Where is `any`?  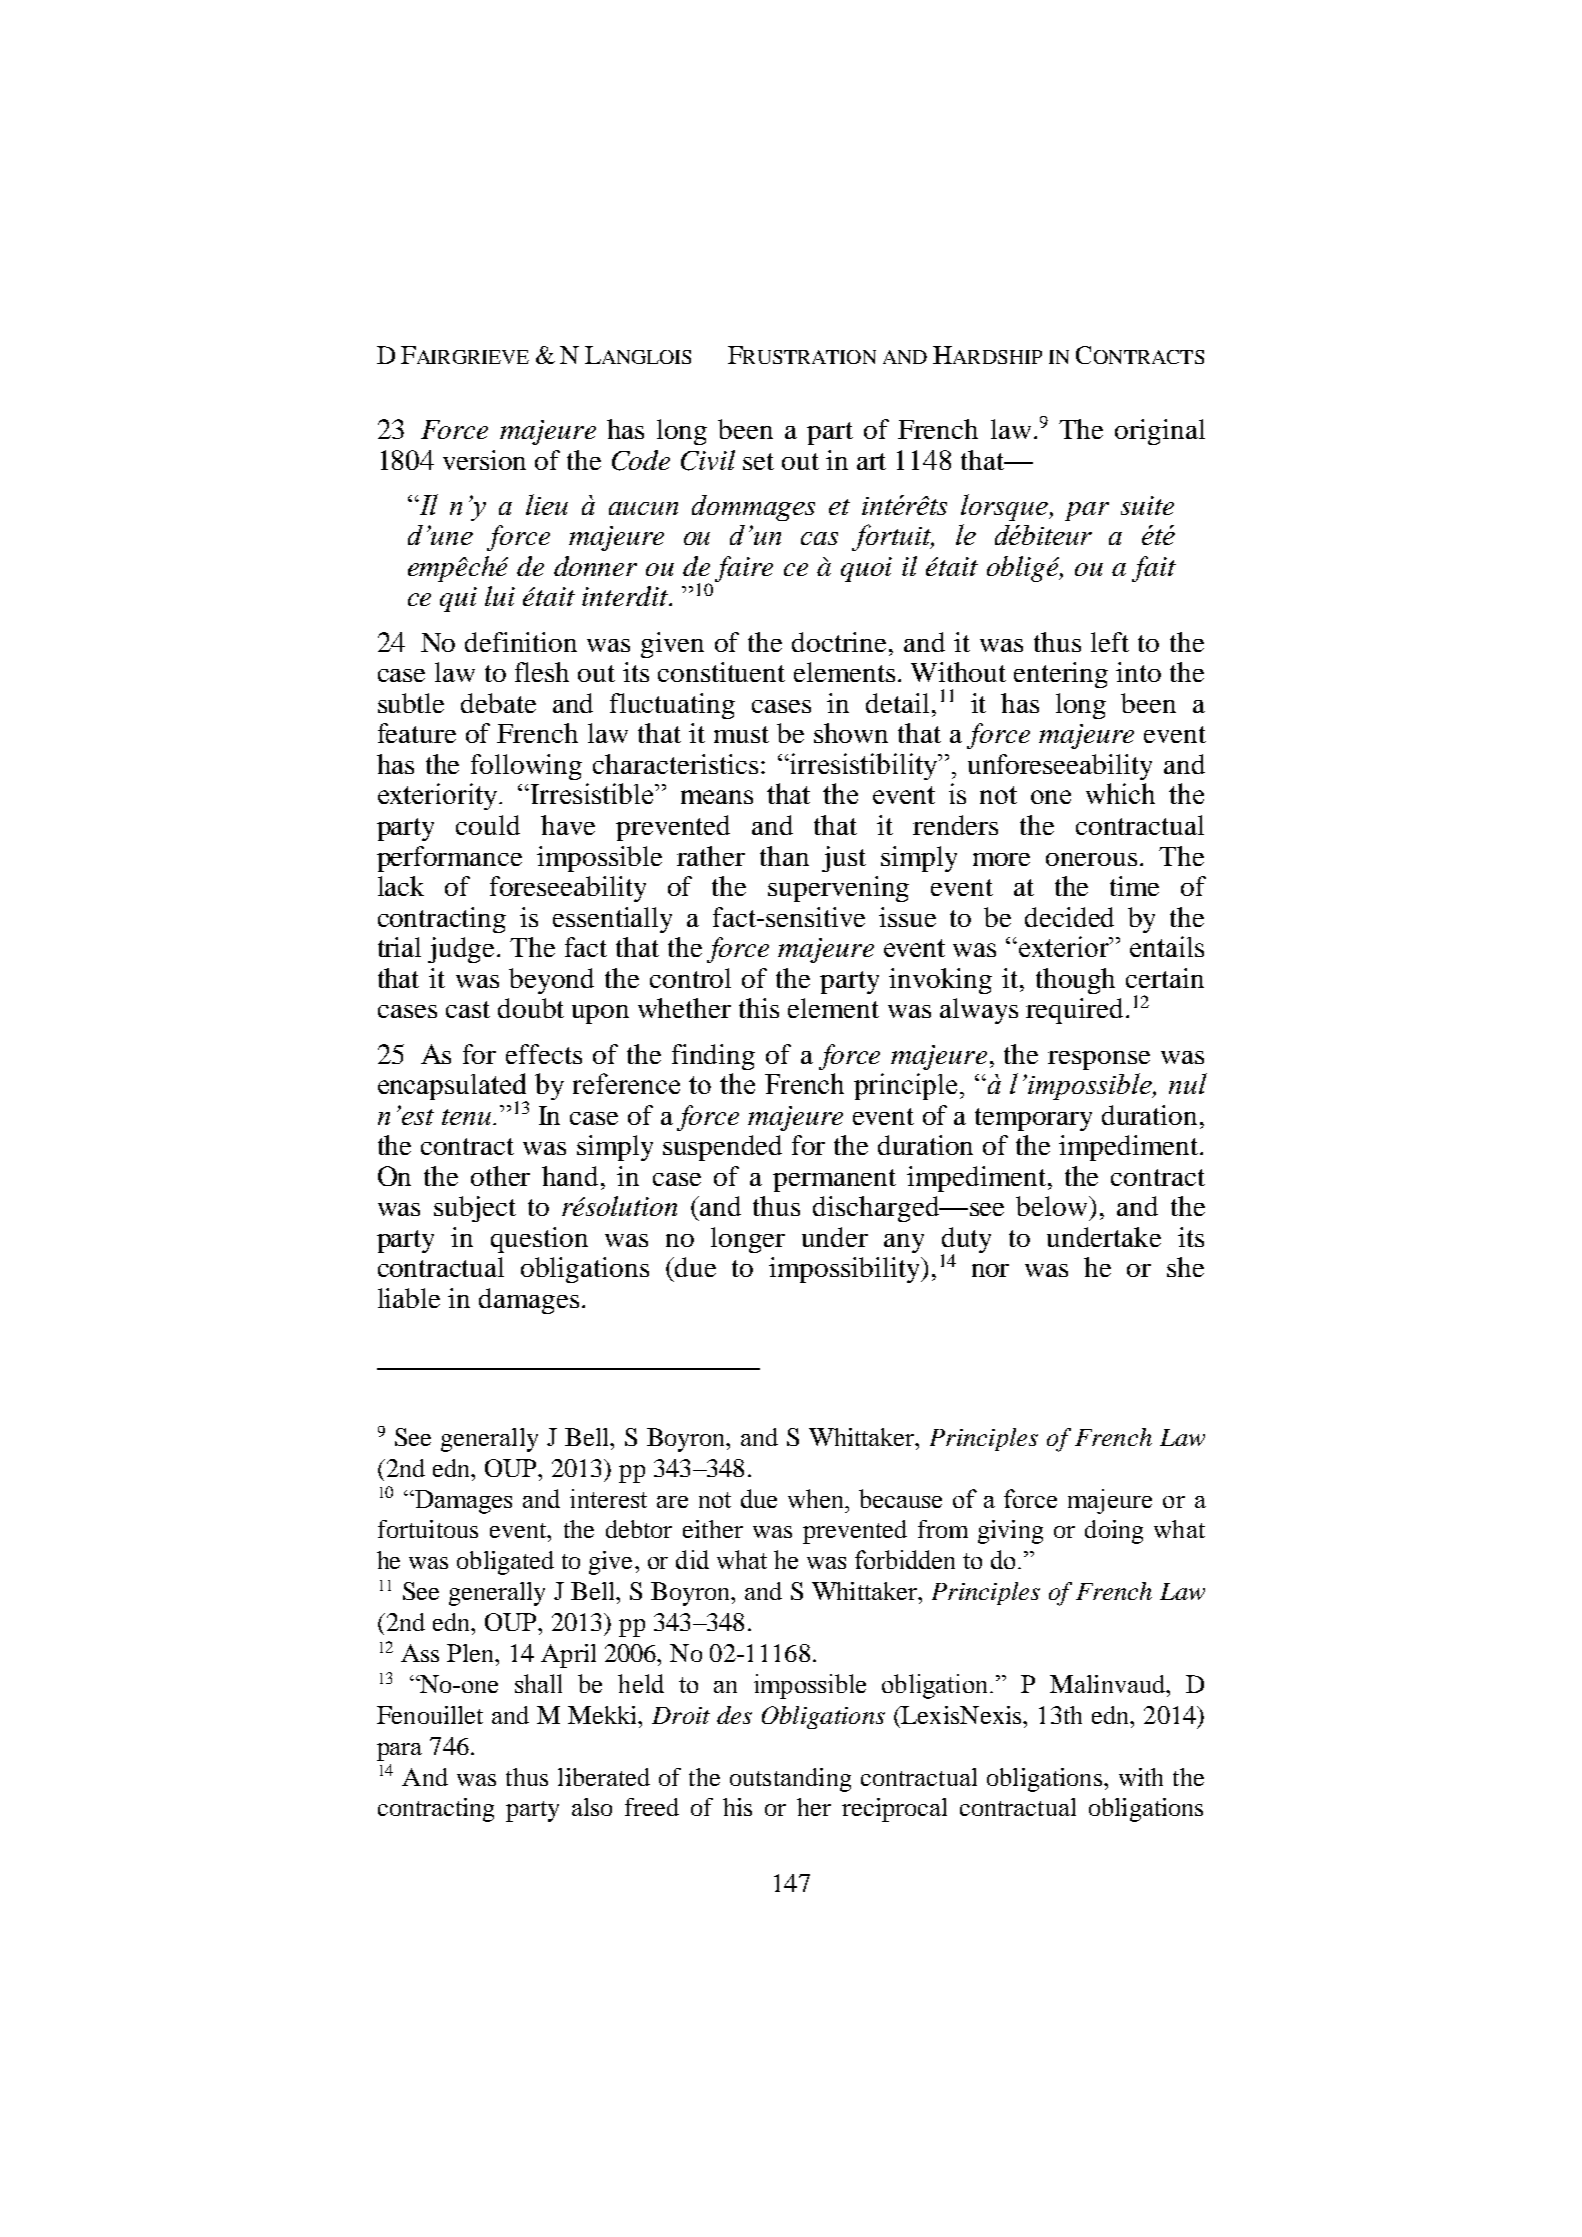
any is located at coordinates (904, 1243).
